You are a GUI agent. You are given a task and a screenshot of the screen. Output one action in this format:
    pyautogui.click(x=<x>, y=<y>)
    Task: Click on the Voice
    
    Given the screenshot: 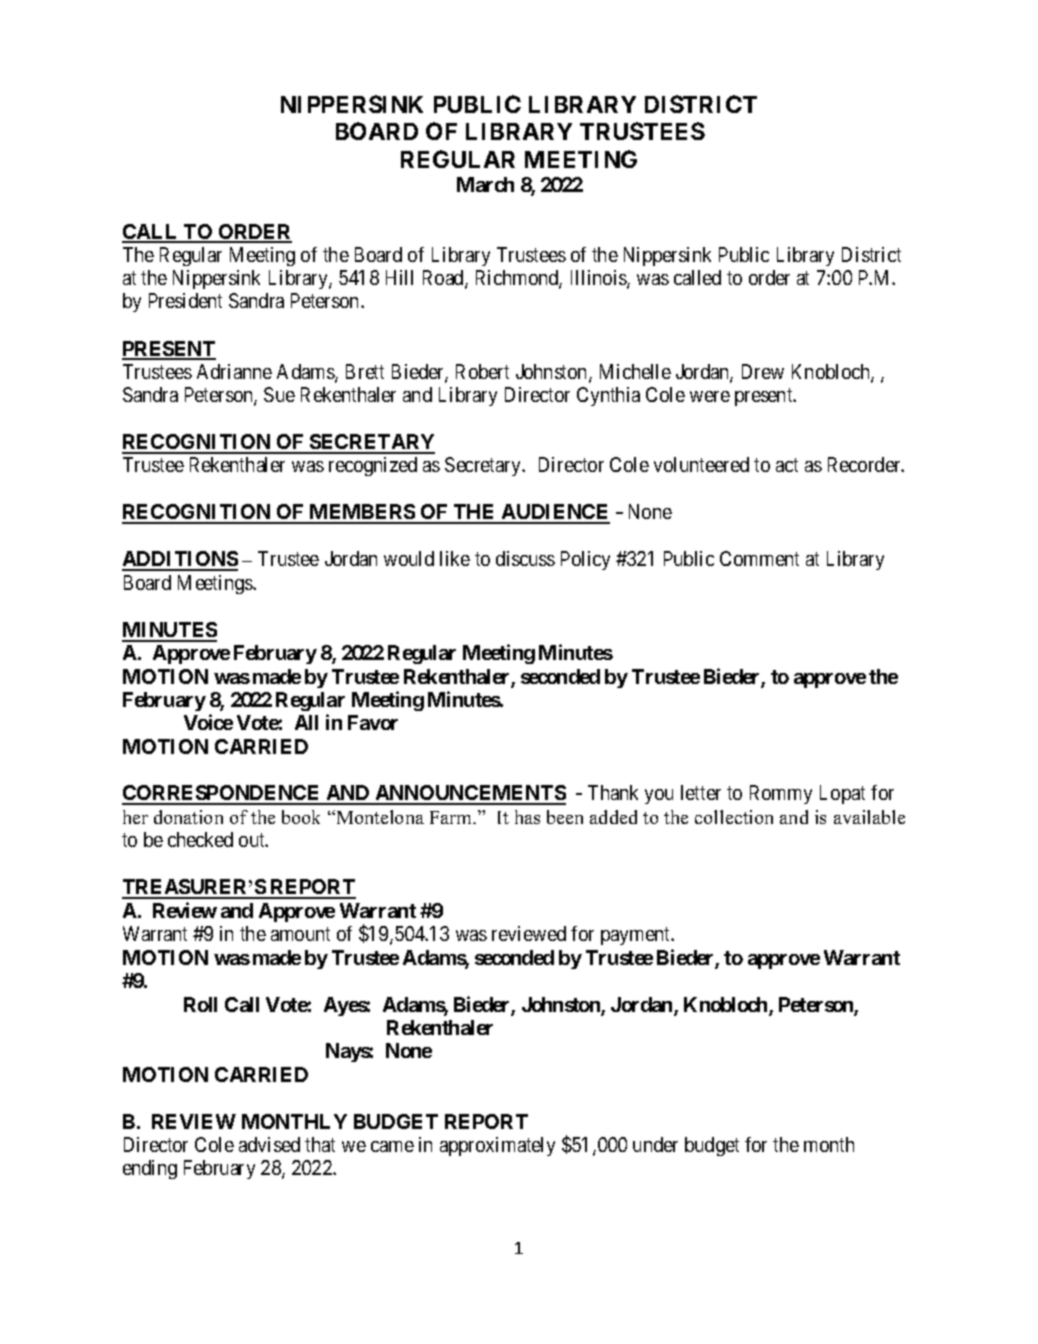 What is the action you would take?
    pyautogui.click(x=208, y=722)
